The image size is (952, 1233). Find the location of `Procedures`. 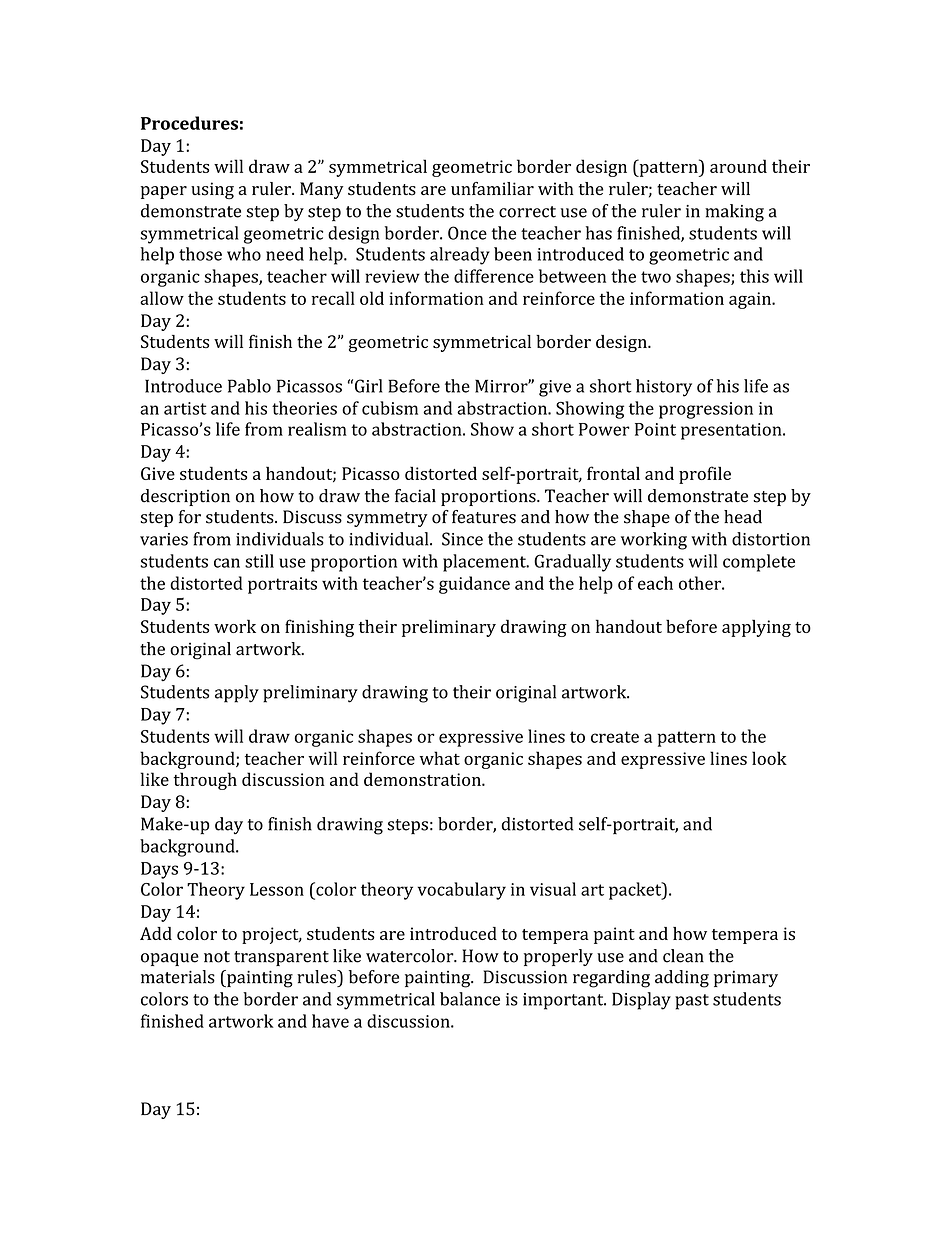

Procedures is located at coordinates (189, 123).
